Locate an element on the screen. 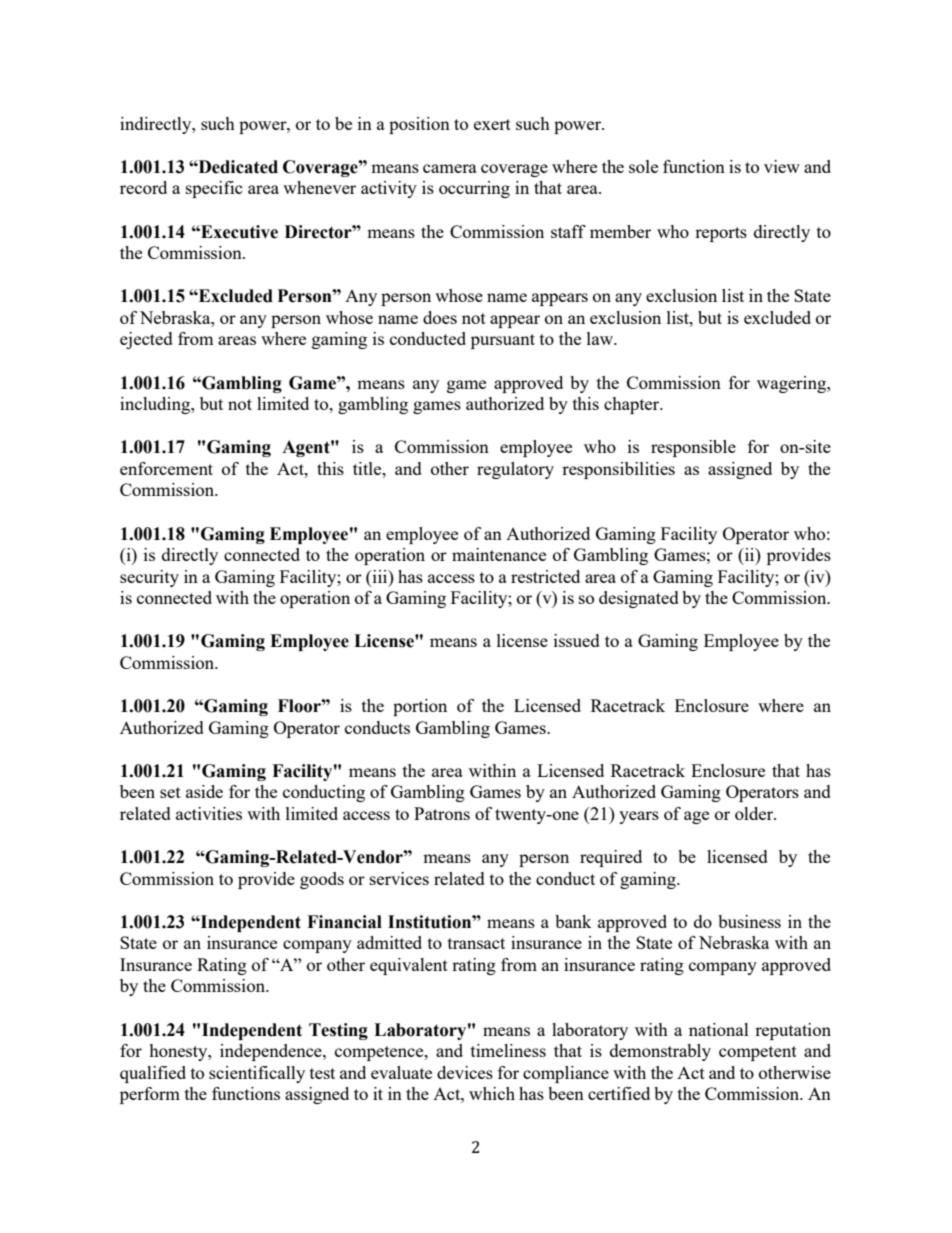 The image size is (952, 1233). specific is located at coordinates (214, 189).
